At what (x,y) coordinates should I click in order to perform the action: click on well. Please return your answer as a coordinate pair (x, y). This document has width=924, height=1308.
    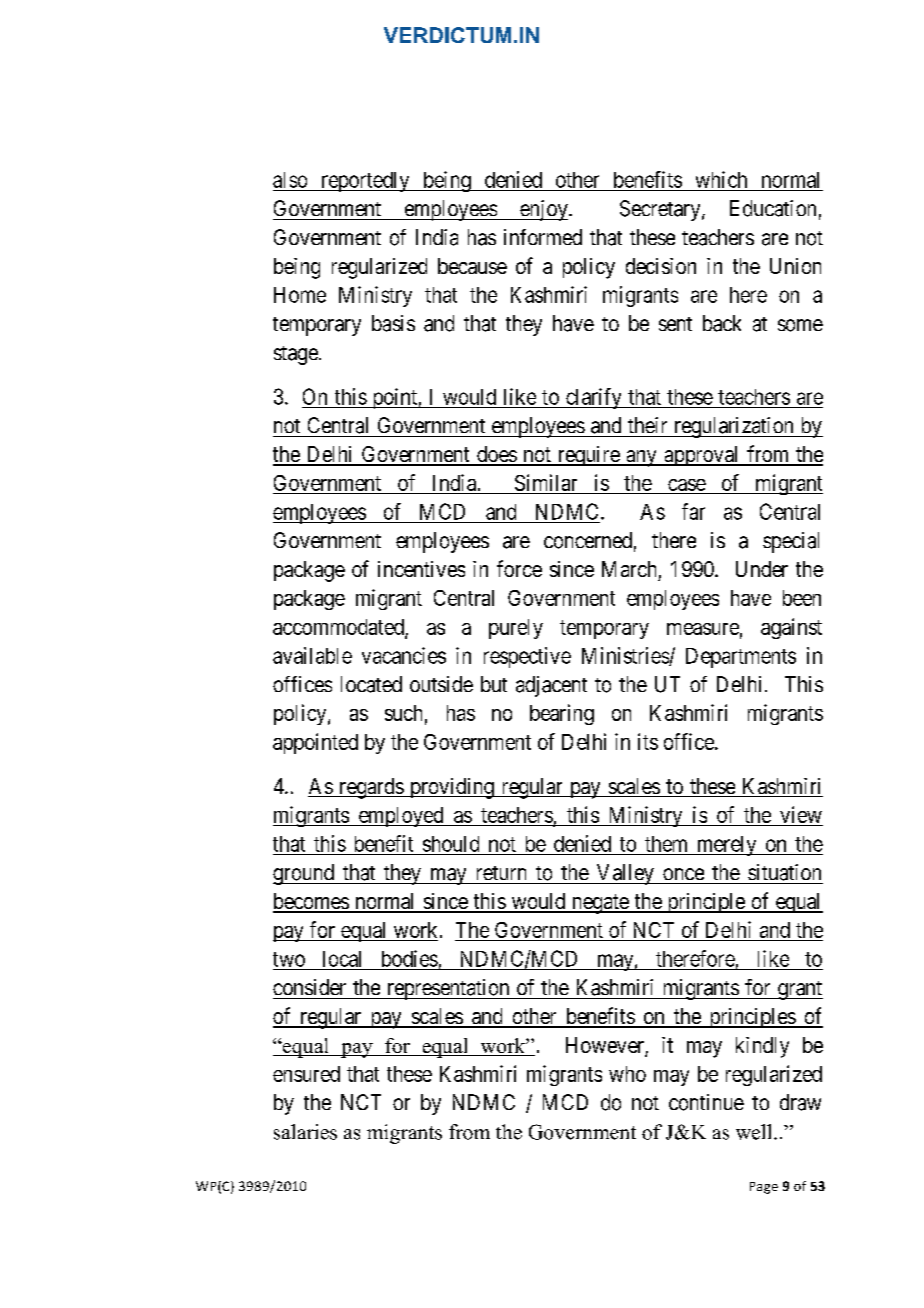
    Looking at the image, I should click on (755, 1132).
